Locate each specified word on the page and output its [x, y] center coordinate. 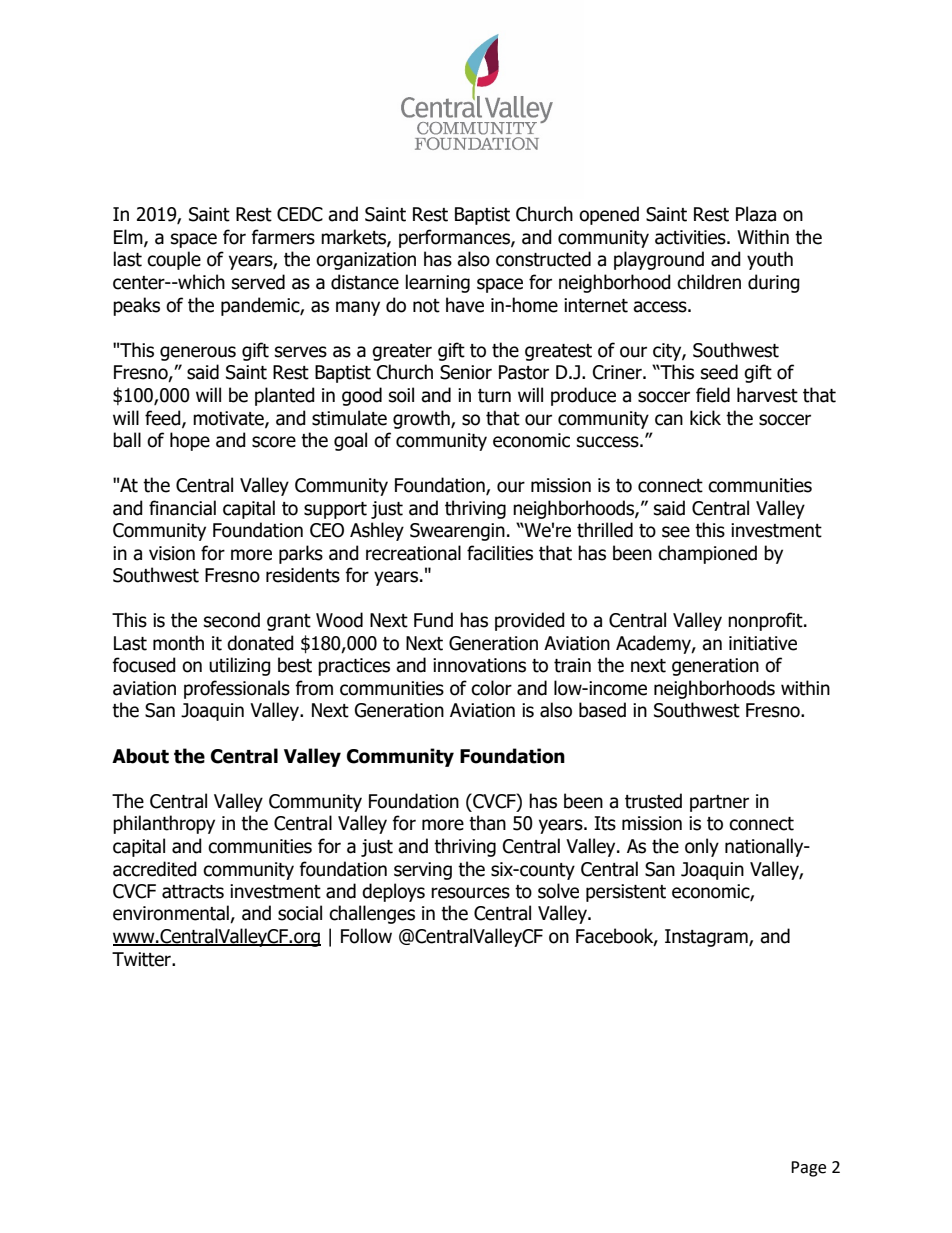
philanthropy [164, 824]
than [487, 823]
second [232, 620]
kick [705, 418]
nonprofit [766, 621]
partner [719, 803]
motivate [229, 419]
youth [770, 260]
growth [422, 419]
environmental [172, 914]
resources [470, 893]
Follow [366, 936]
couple [174, 260]
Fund [433, 620]
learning [438, 283]
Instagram [707, 938]
